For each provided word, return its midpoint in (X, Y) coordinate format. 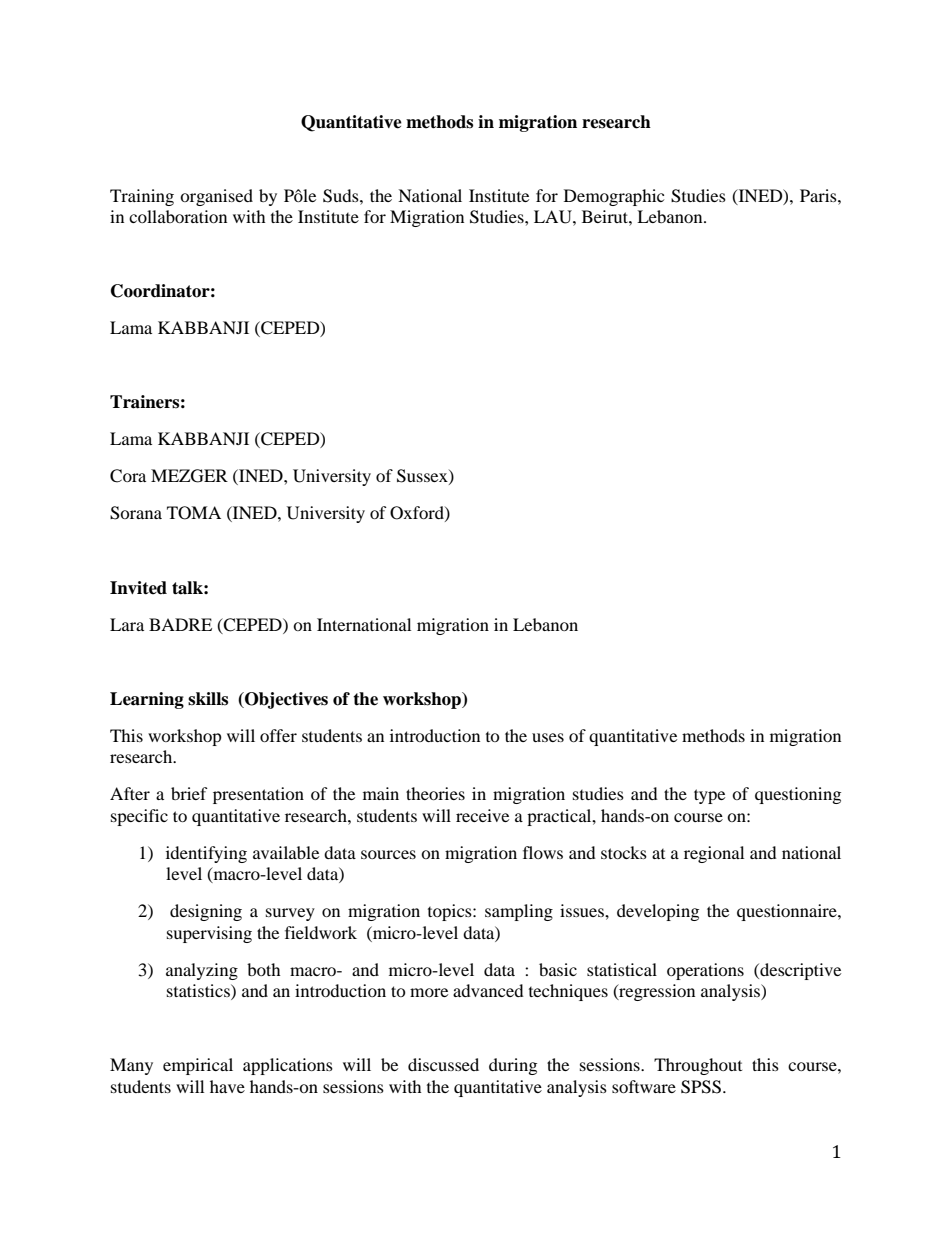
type (709, 796)
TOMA (194, 513)
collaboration (178, 216)
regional (714, 854)
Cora (128, 476)
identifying (206, 854)
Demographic (614, 197)
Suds (342, 196)
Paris (819, 195)
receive (482, 815)
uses (548, 737)
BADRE (180, 624)
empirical (198, 1066)
